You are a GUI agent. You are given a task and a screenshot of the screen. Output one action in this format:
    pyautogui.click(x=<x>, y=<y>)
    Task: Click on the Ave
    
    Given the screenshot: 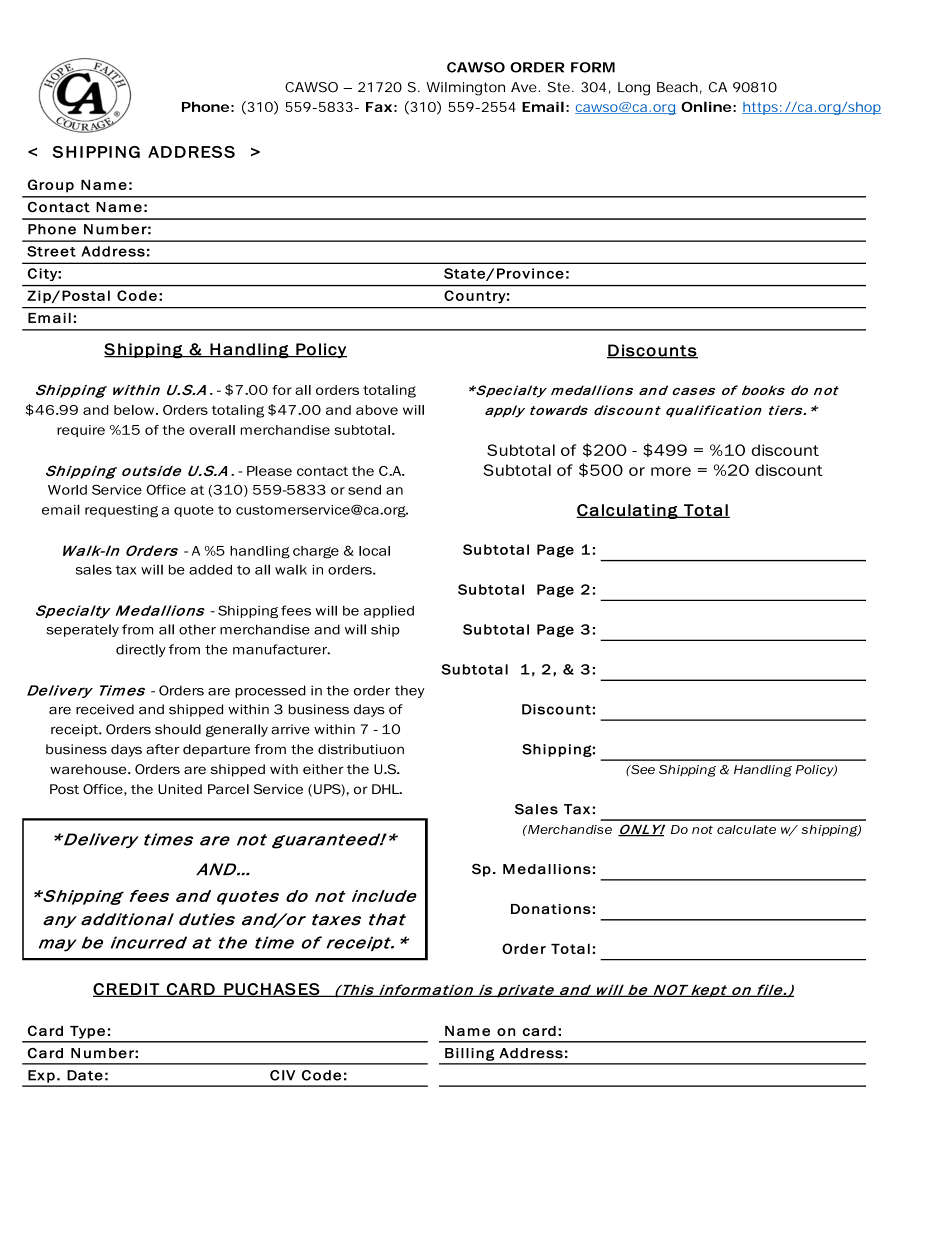 What is the action you would take?
    pyautogui.click(x=524, y=87)
